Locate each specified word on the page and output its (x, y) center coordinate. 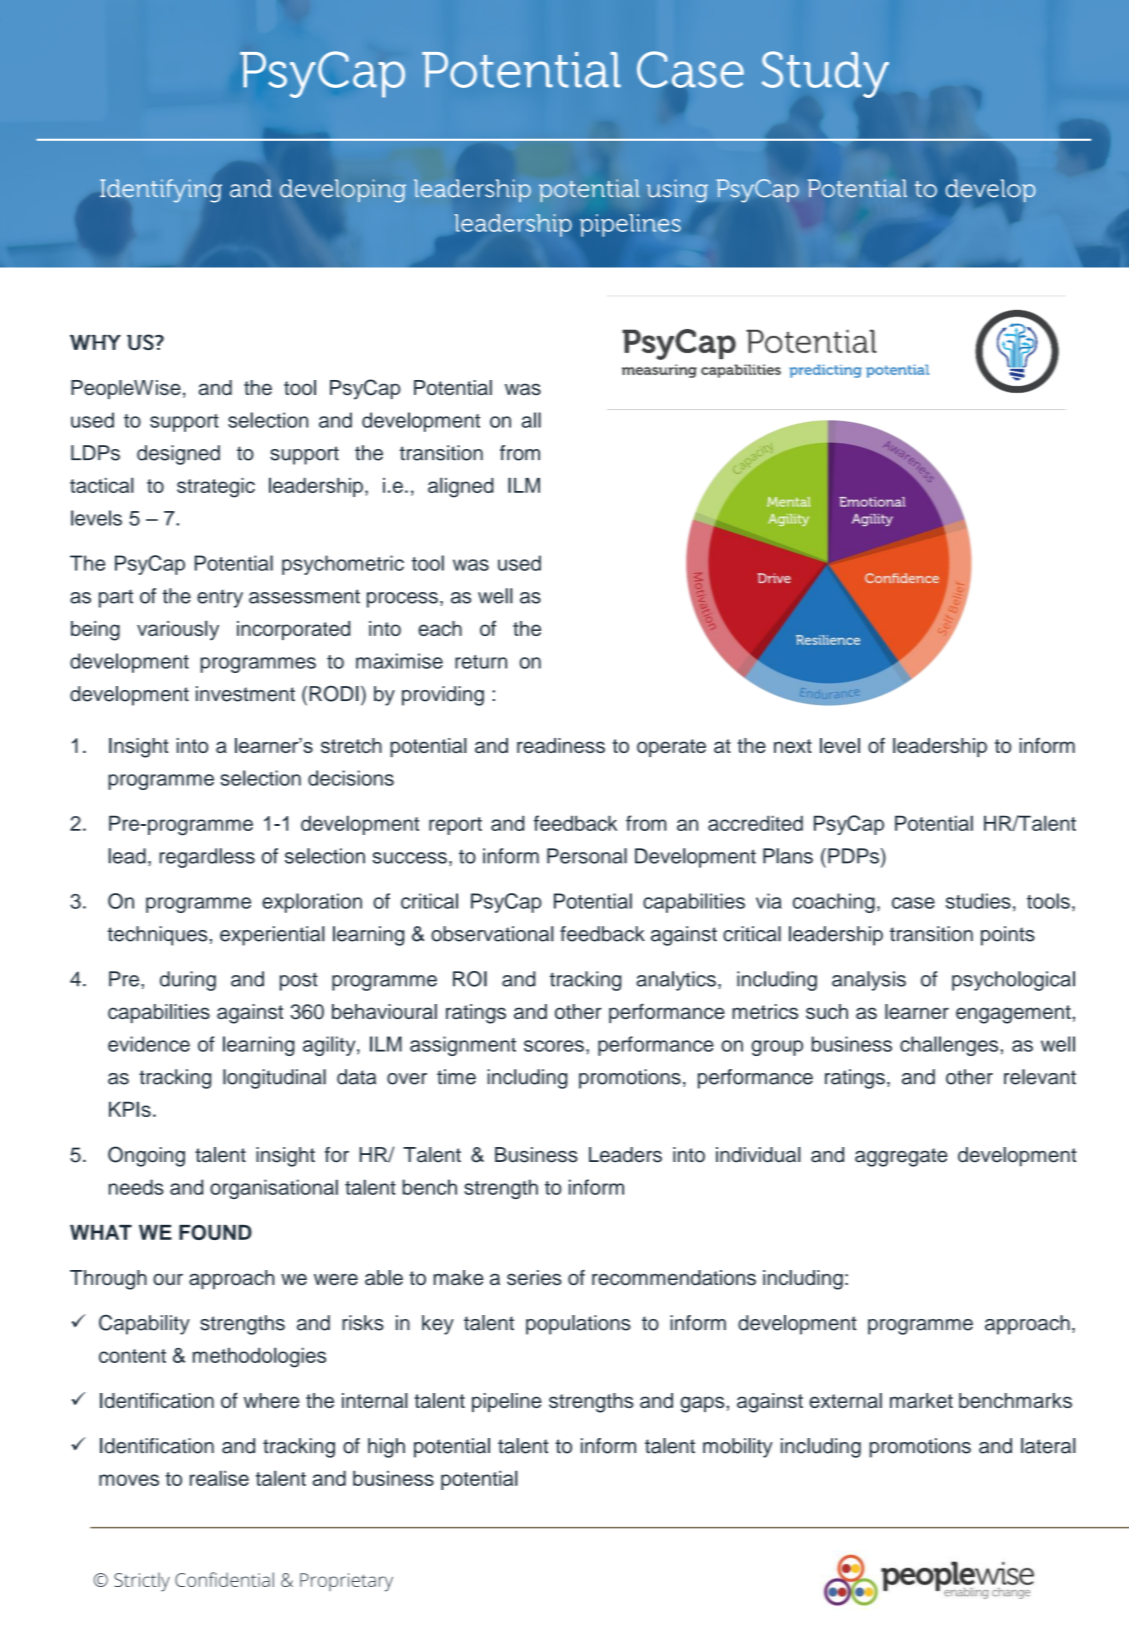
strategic (216, 488)
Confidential (224, 1579)
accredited (755, 823)
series (534, 1278)
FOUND (215, 1232)
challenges (949, 1046)
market (921, 1400)
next (793, 746)
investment (245, 694)
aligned (461, 487)
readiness (561, 745)
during (188, 981)
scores (554, 1046)
